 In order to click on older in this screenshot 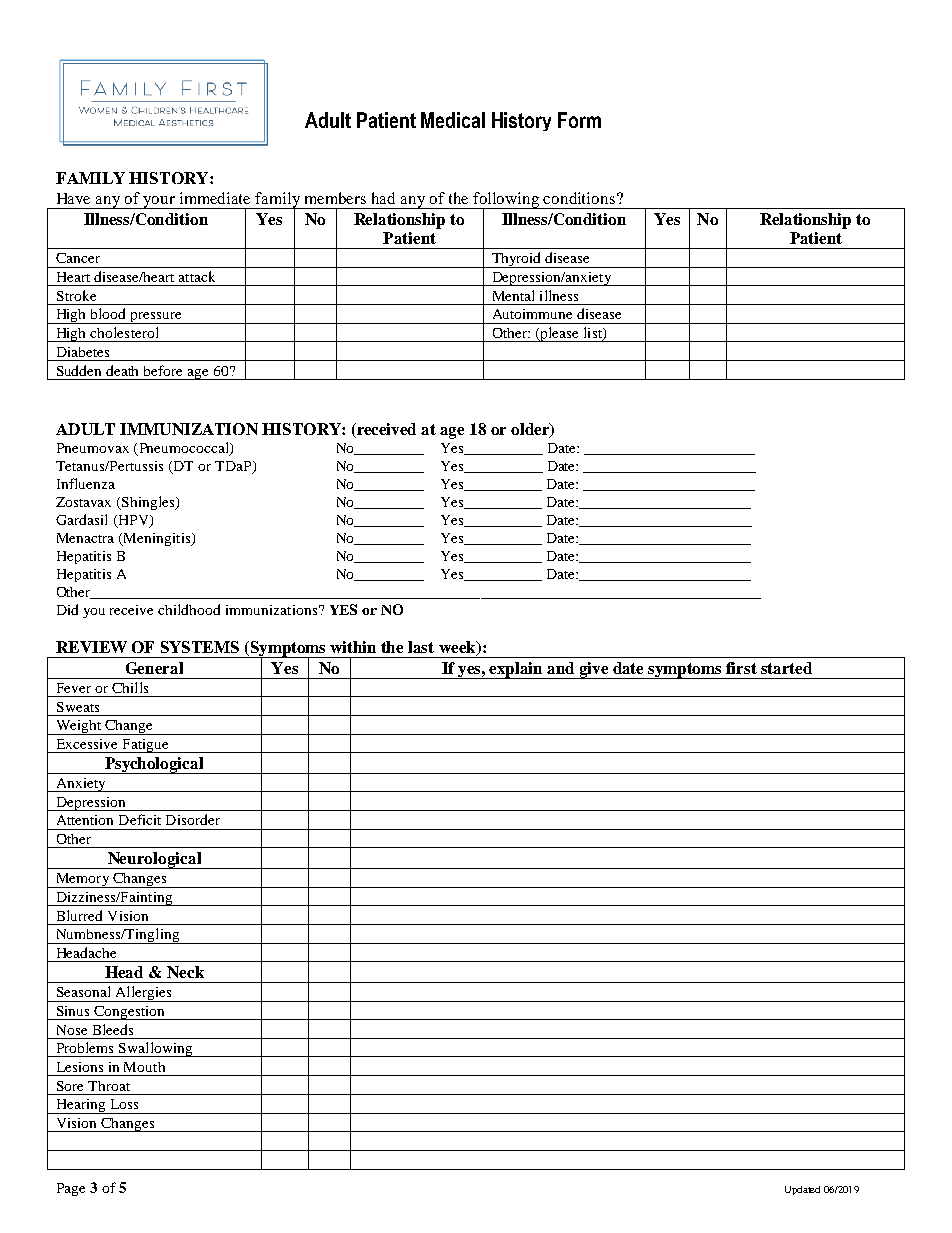, I will do `click(531, 430)`.
